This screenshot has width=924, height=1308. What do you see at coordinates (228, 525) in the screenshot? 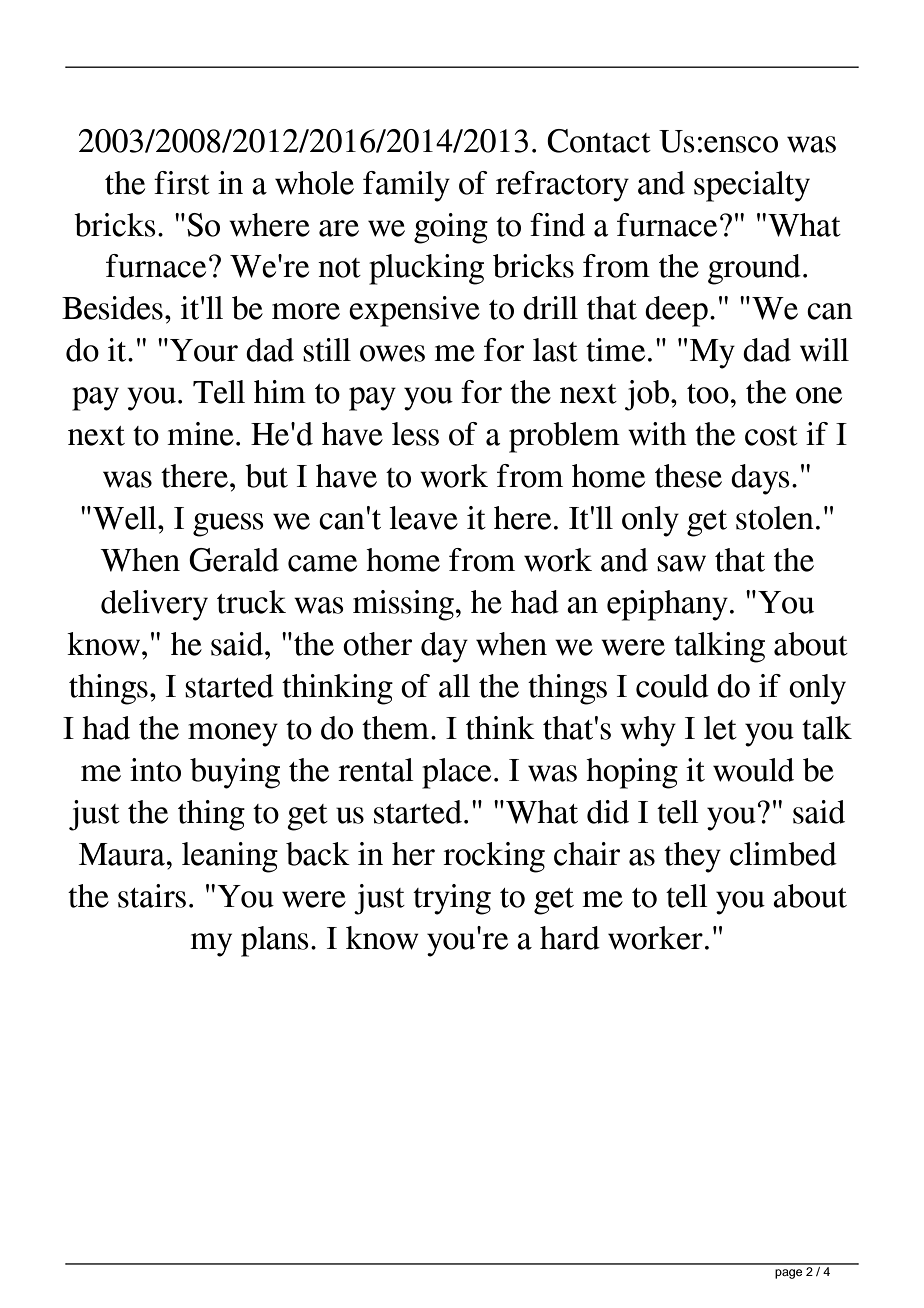
I see `guess` at bounding box center [228, 525].
